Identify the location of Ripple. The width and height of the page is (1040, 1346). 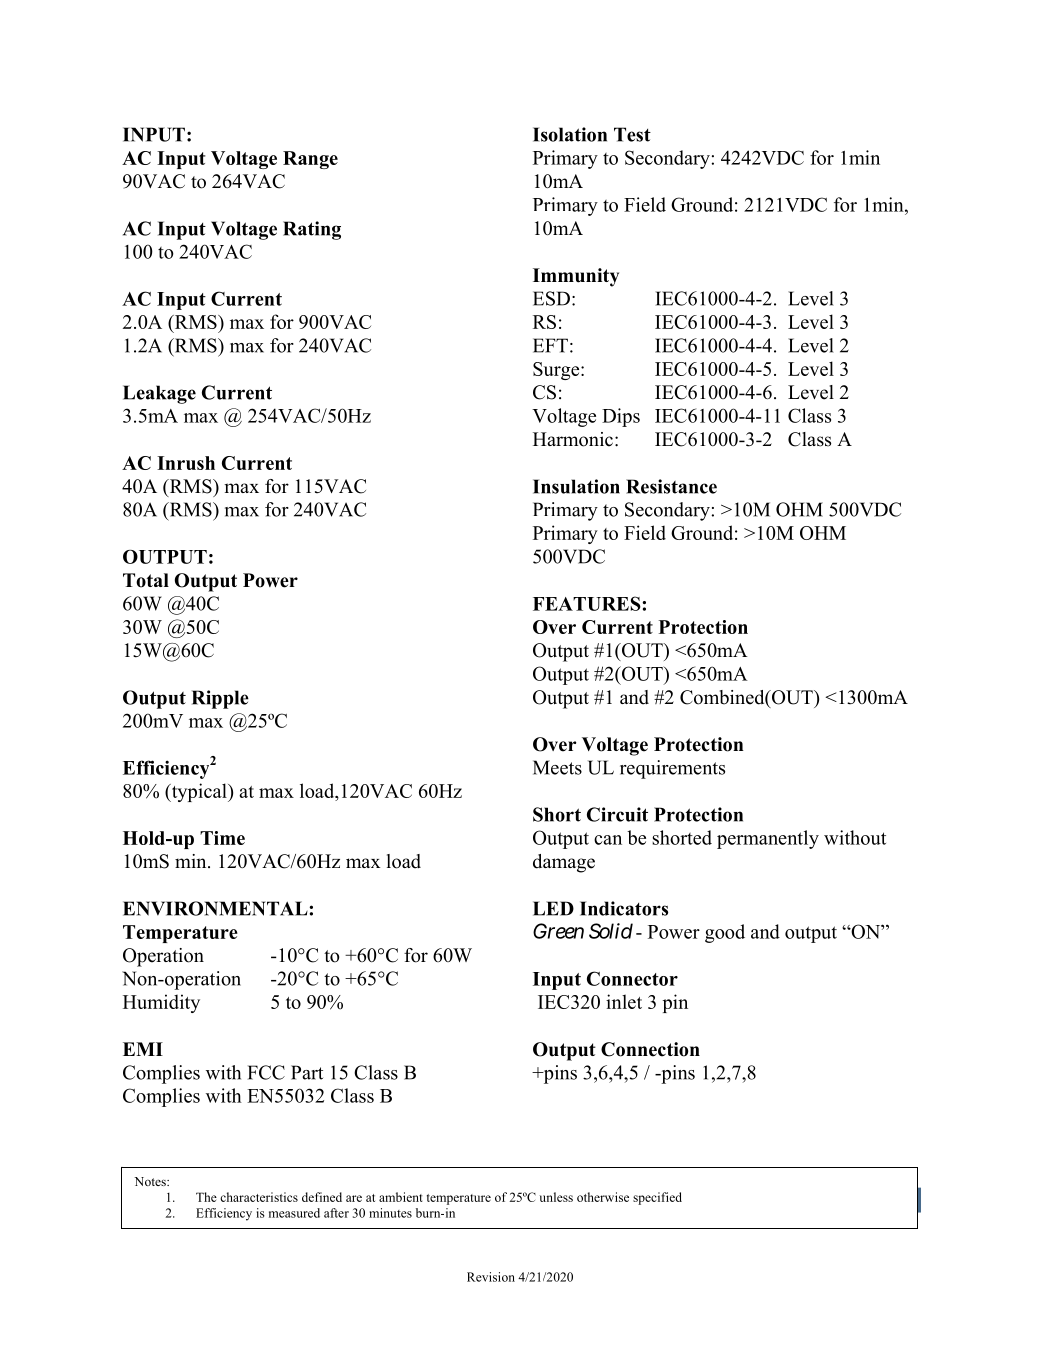
(220, 699).
